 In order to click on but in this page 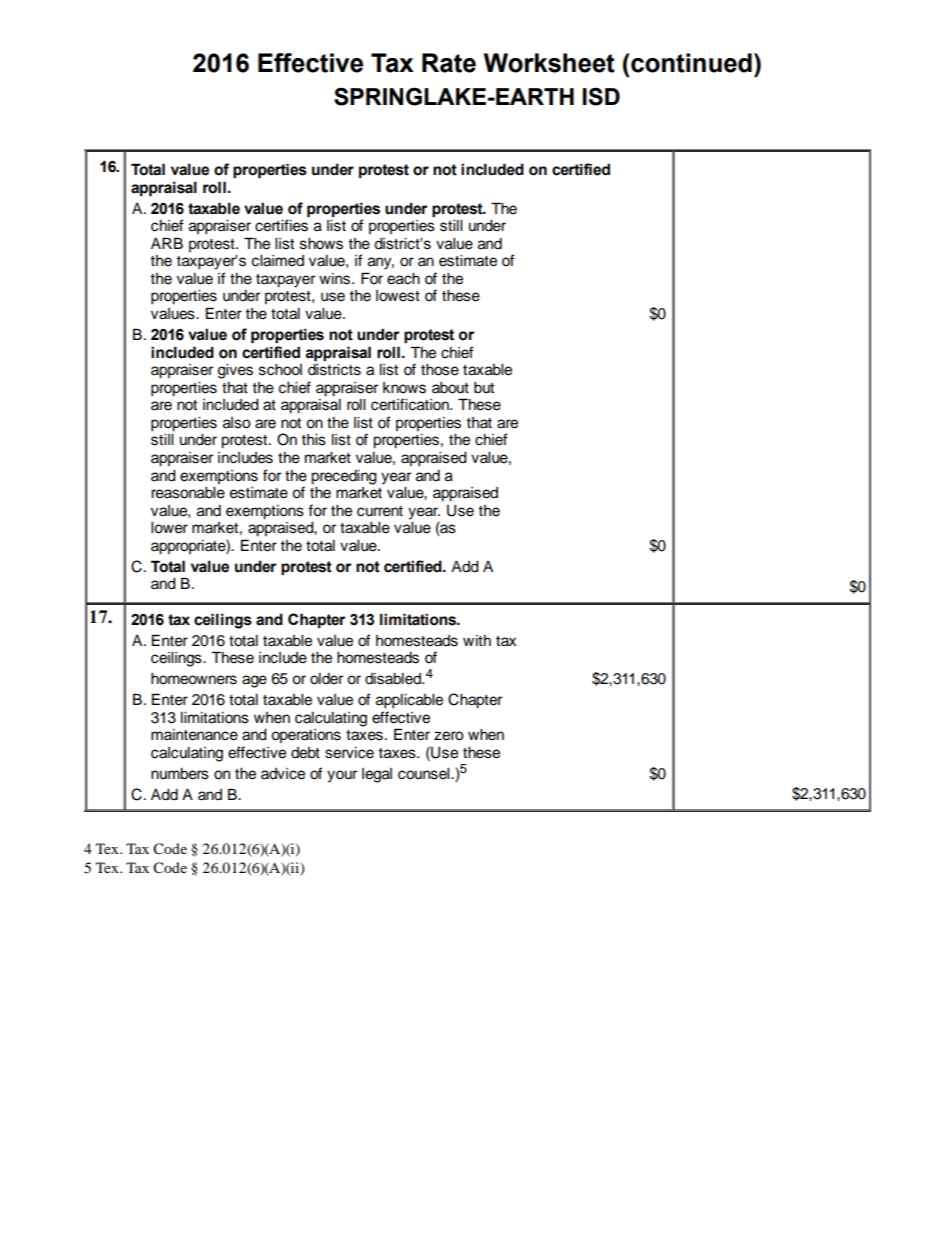, I will do `click(484, 387)`.
